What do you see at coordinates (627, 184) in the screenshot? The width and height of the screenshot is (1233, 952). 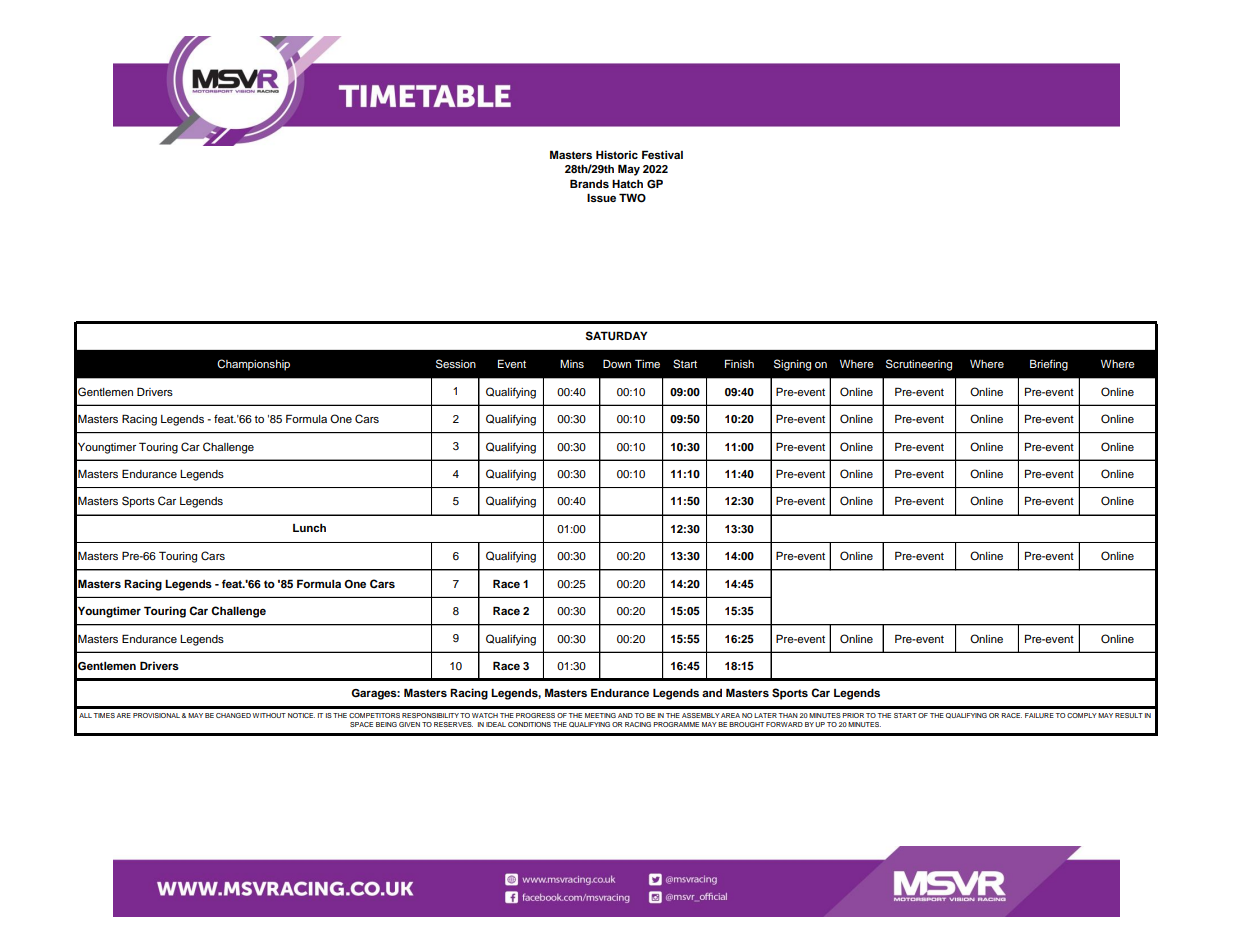 I see `Hatch` at bounding box center [627, 184].
